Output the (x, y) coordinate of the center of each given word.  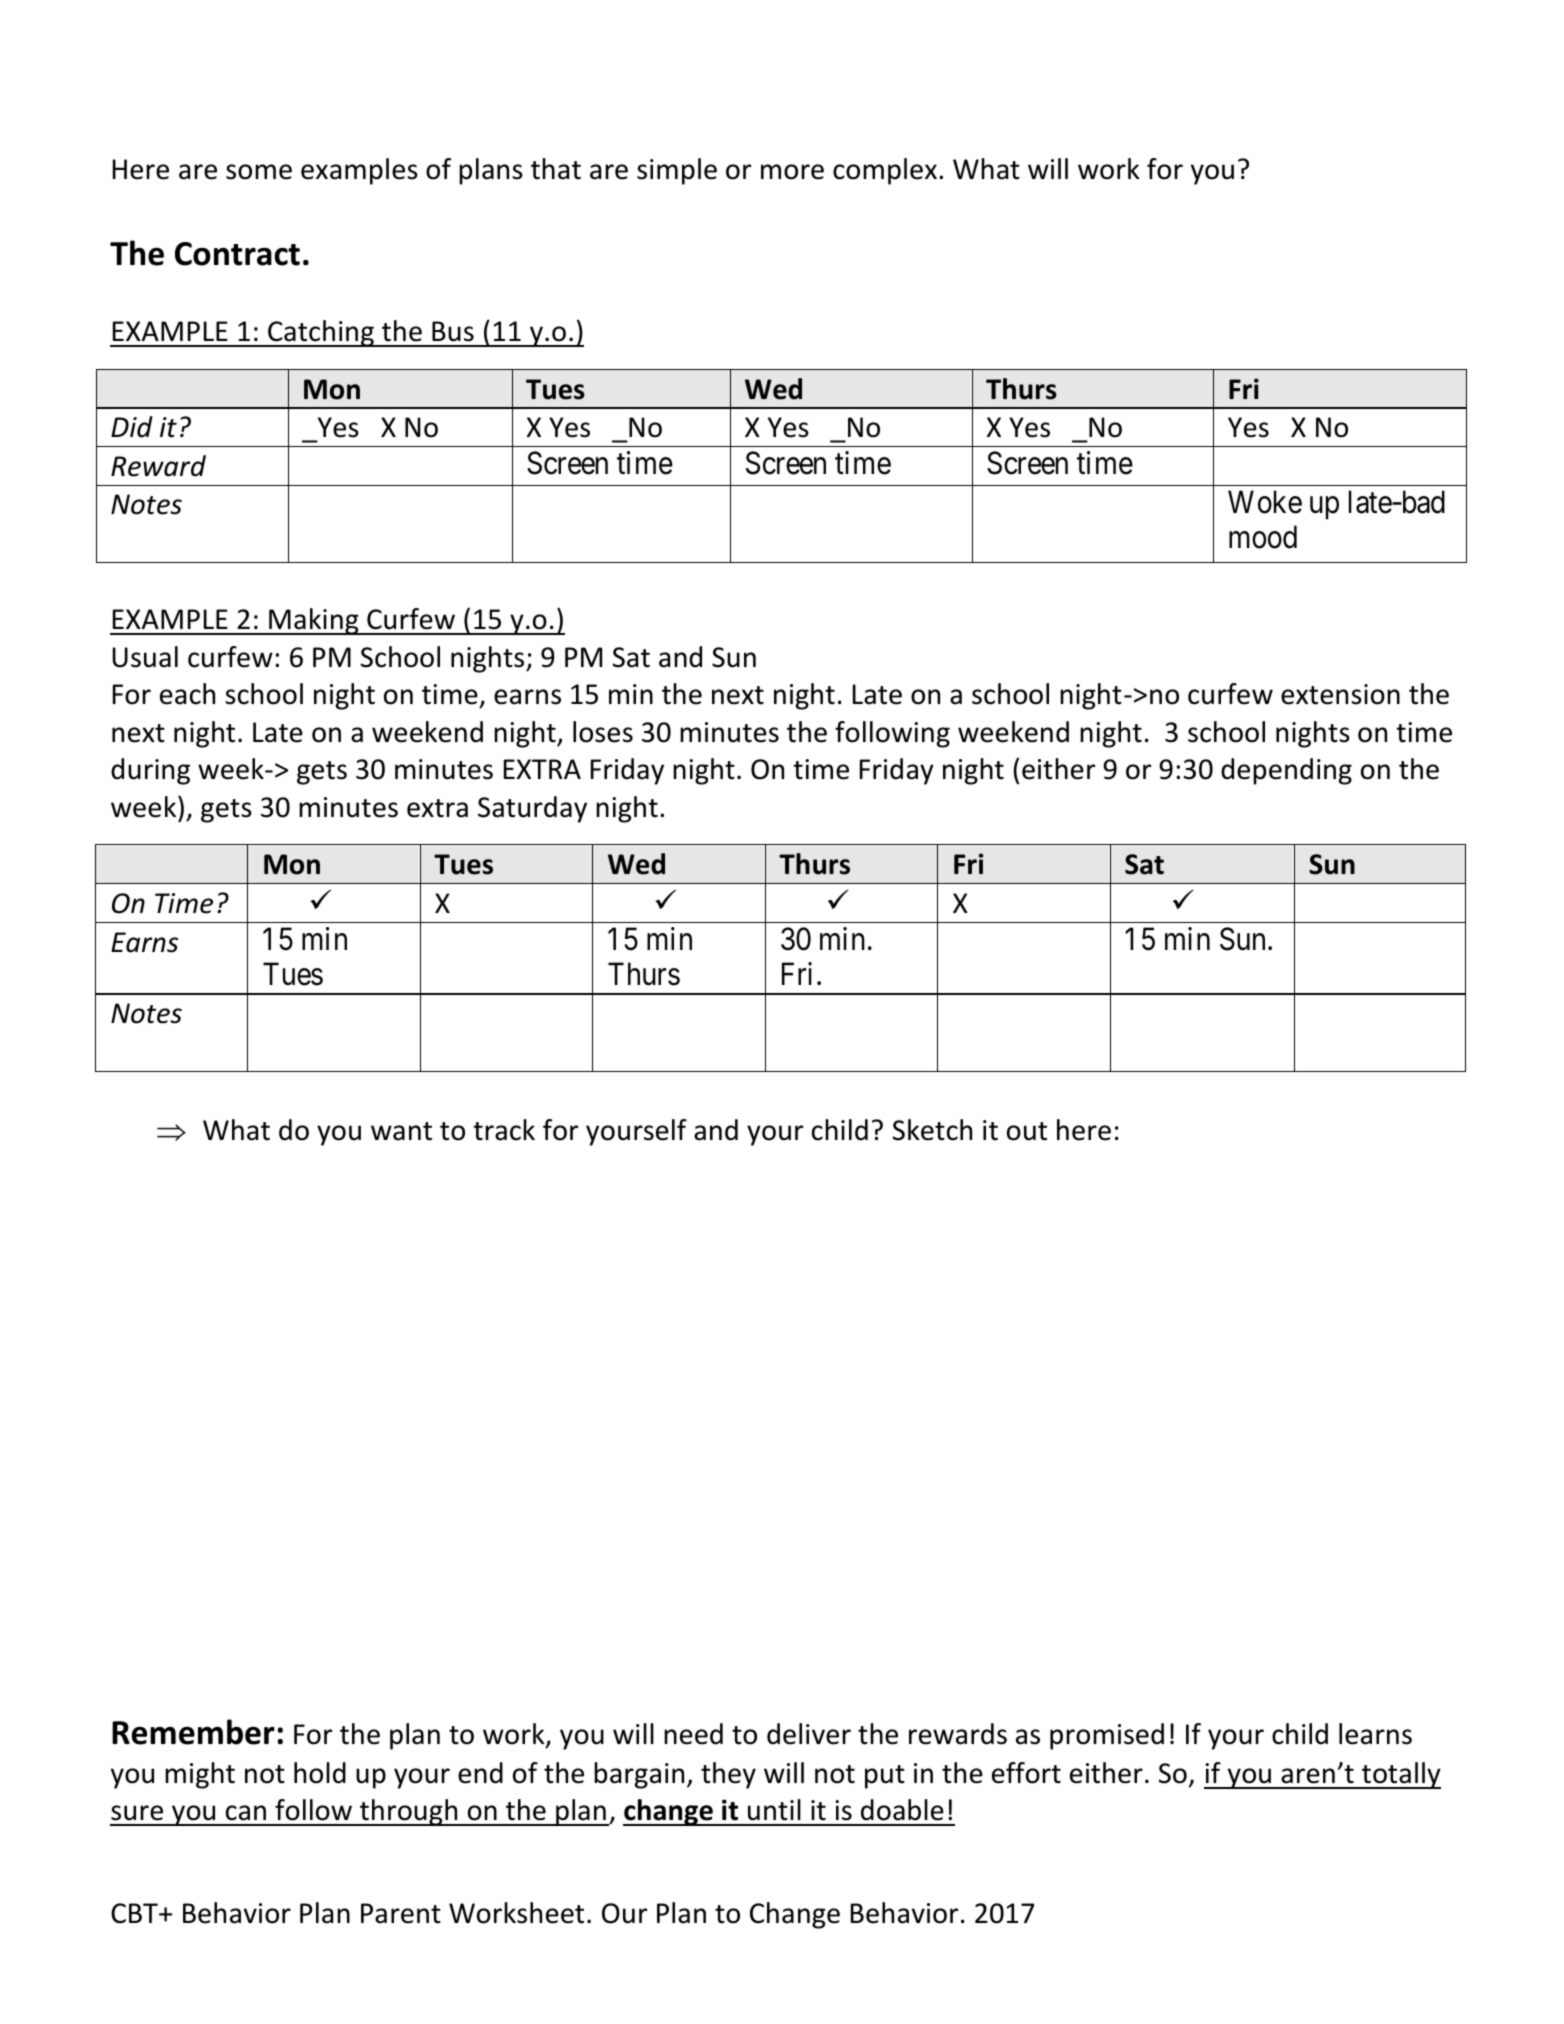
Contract (237, 254)
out (1027, 1131)
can (246, 1813)
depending (1286, 771)
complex (885, 171)
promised (1107, 1736)
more (792, 172)
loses (603, 732)
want (401, 1131)
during (150, 771)
